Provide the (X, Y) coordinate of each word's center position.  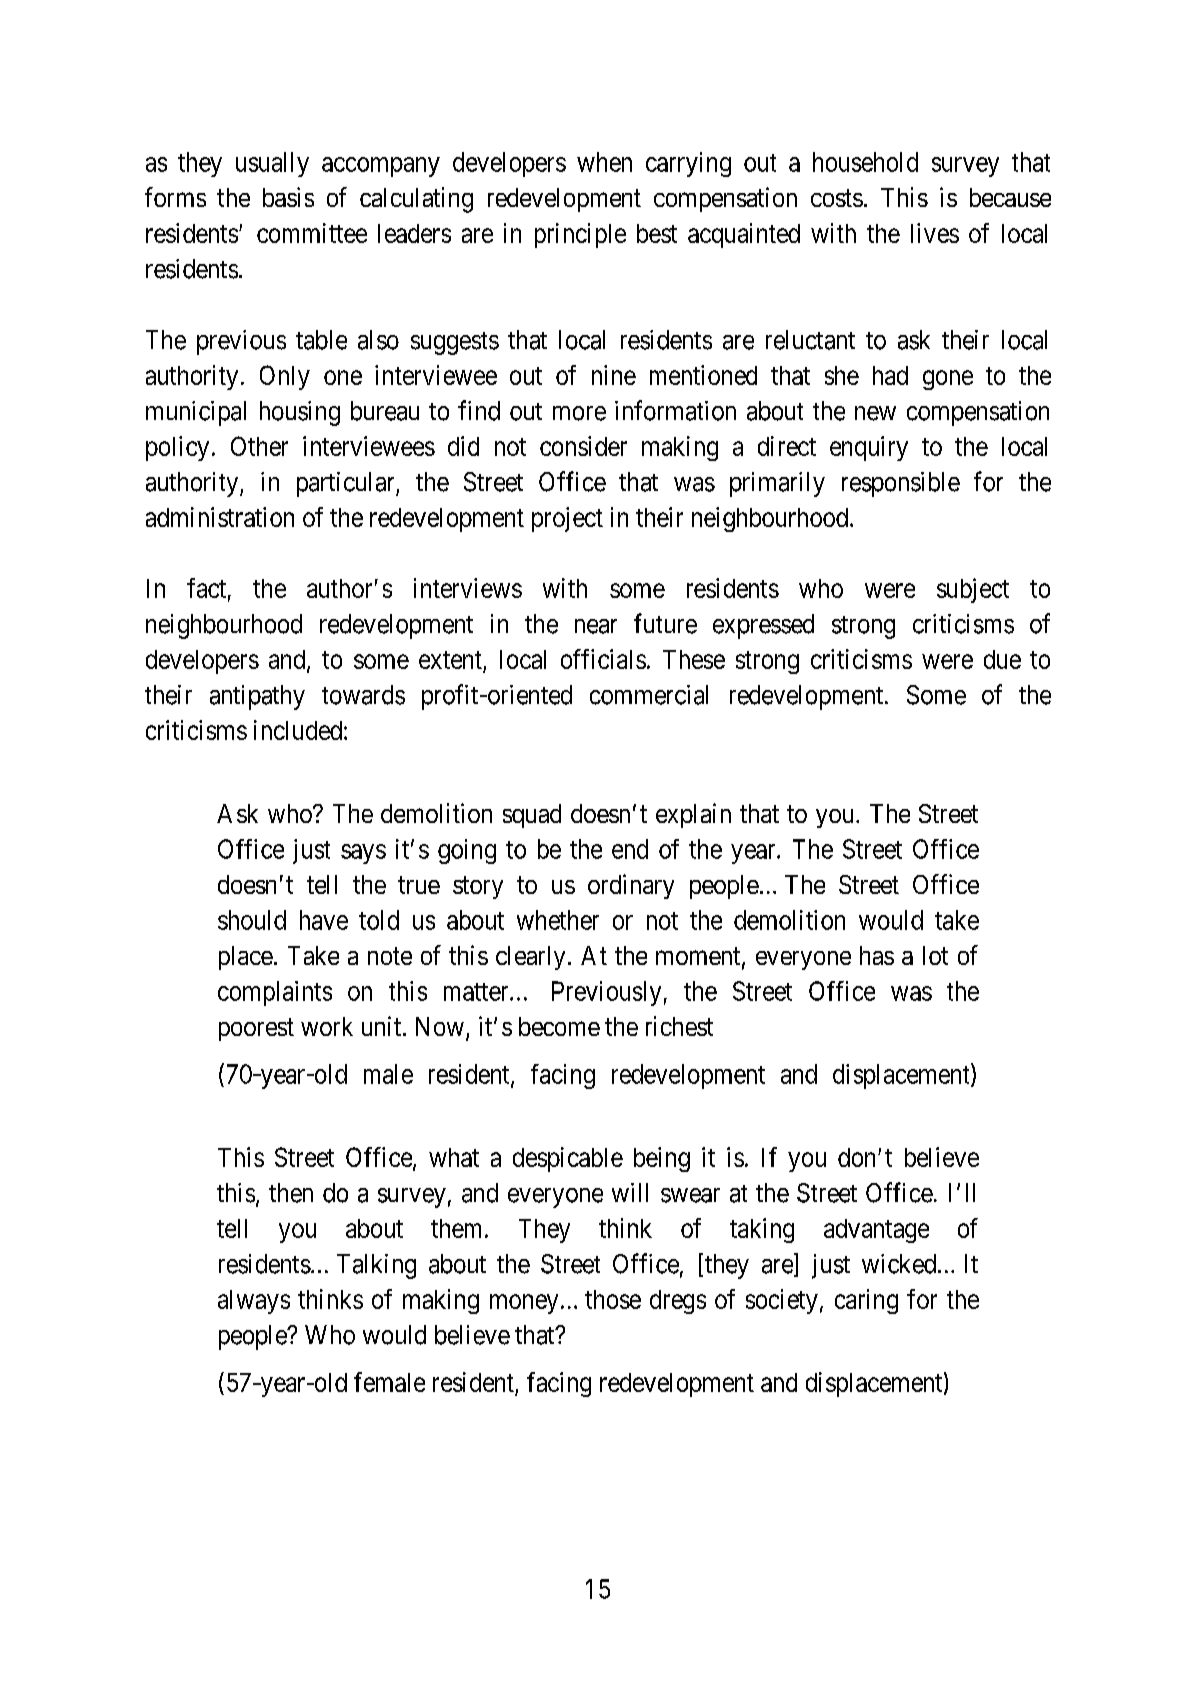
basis (288, 197)
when (604, 162)
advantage (876, 1231)
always (254, 1302)
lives (935, 233)
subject (973, 590)
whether (558, 920)
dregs (678, 1302)
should (252, 920)
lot (935, 955)
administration (220, 517)
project (567, 519)
